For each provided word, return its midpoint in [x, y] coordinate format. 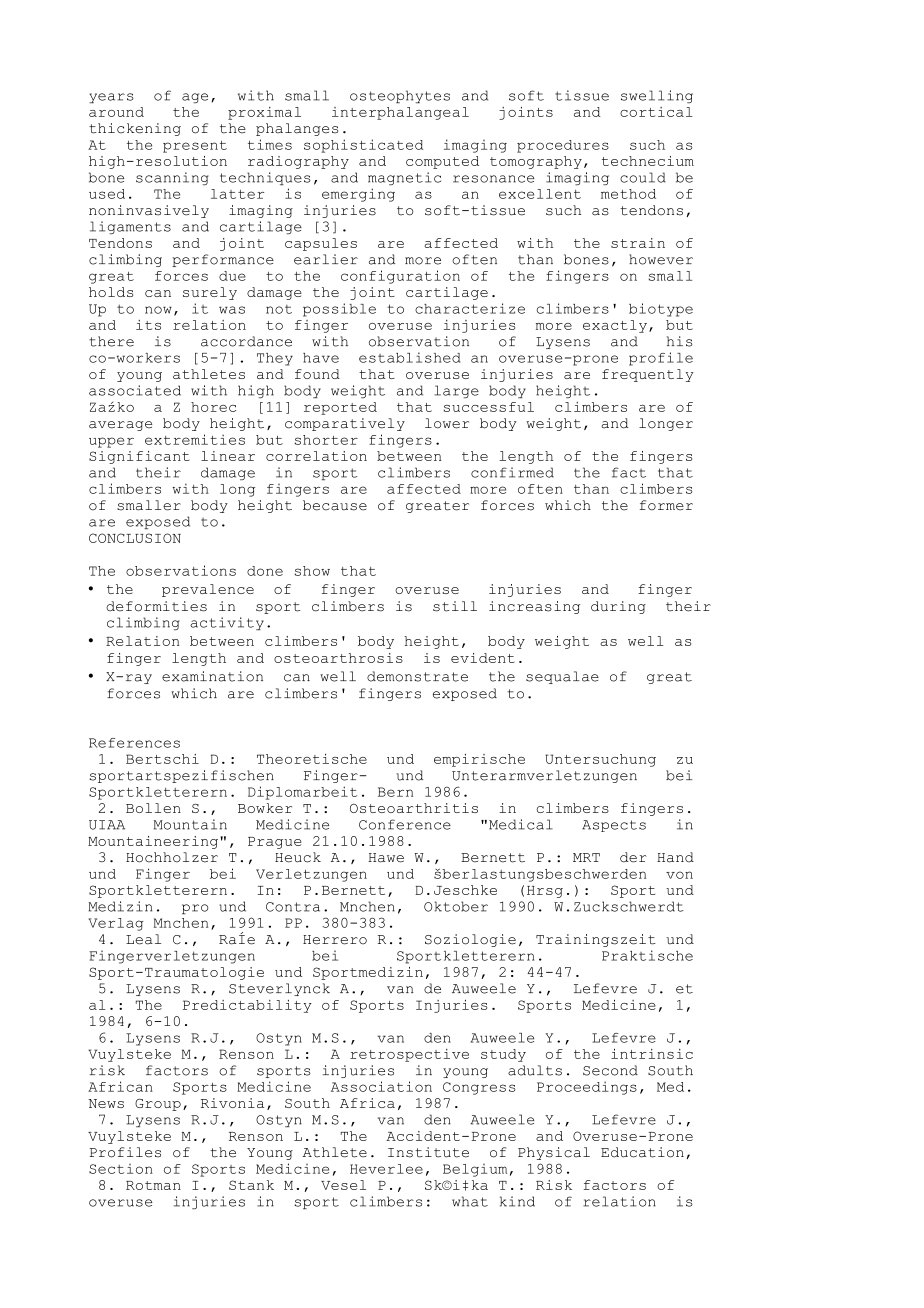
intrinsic [652, 1053]
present [195, 147]
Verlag [116, 924]
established [410, 357]
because [335, 505]
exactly [615, 326]
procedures [563, 146]
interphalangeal [400, 113]
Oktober [456, 906]
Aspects [614, 826]
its [148, 325]
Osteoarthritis [414, 808]
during [618, 607]
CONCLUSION [135, 538]
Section [121, 1169]
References [134, 743]
